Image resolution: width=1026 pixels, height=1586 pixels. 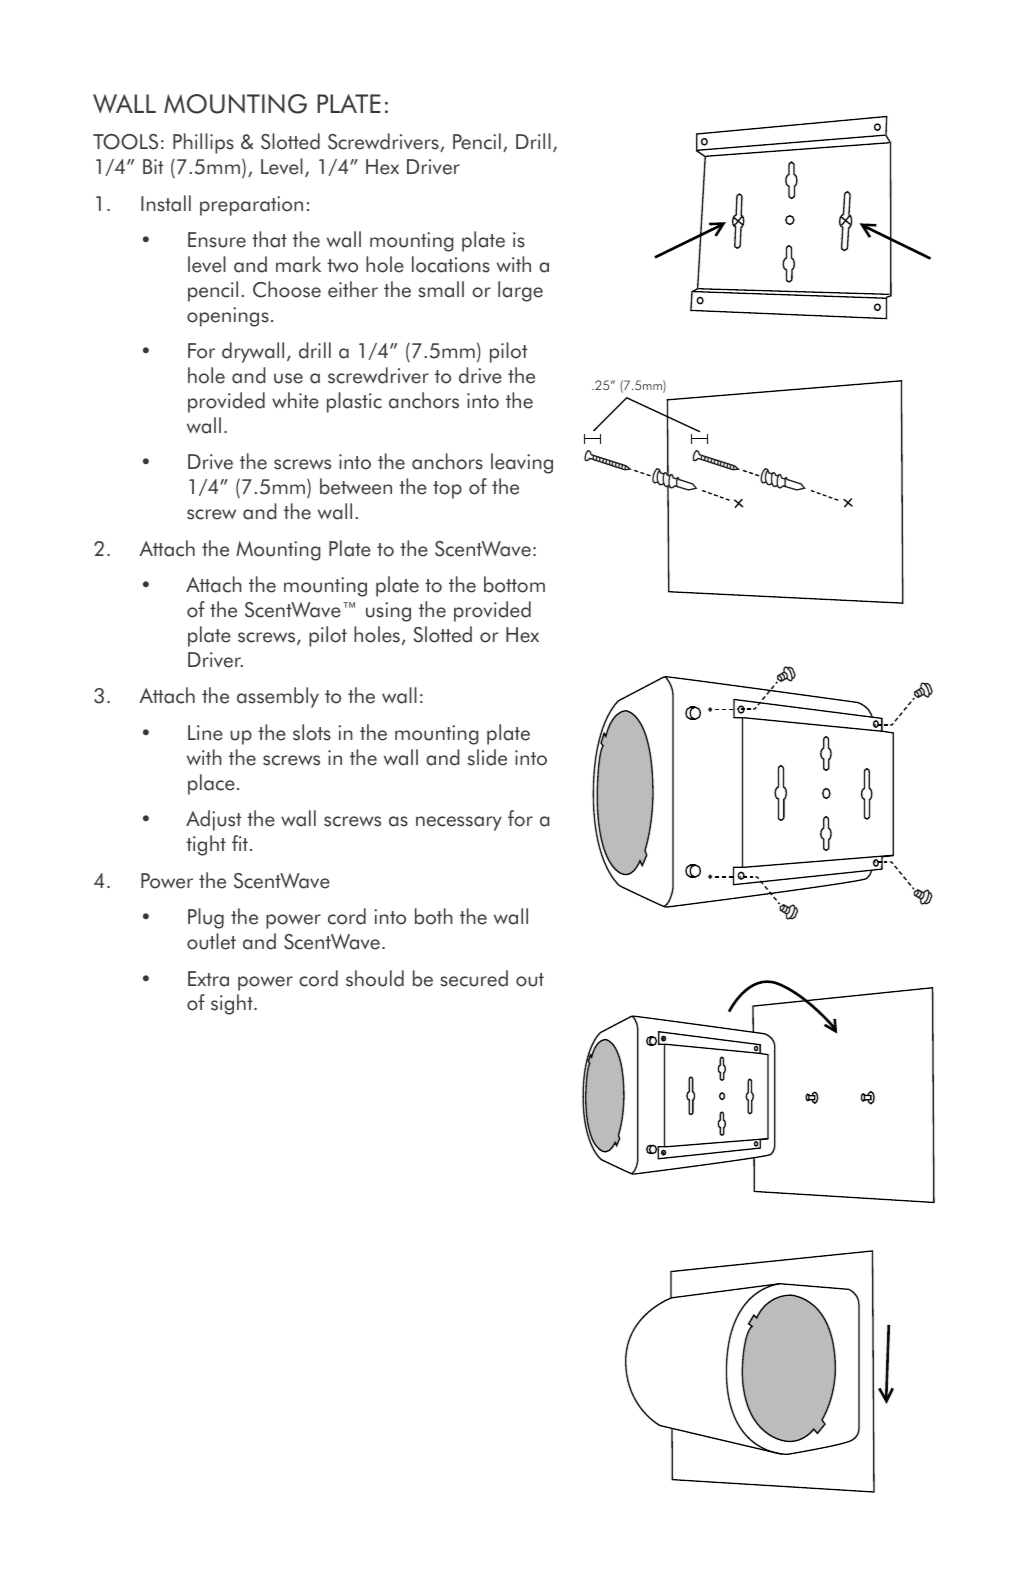 What do you see at coordinates (153, 166) in the page?
I see `Bit` at bounding box center [153, 166].
